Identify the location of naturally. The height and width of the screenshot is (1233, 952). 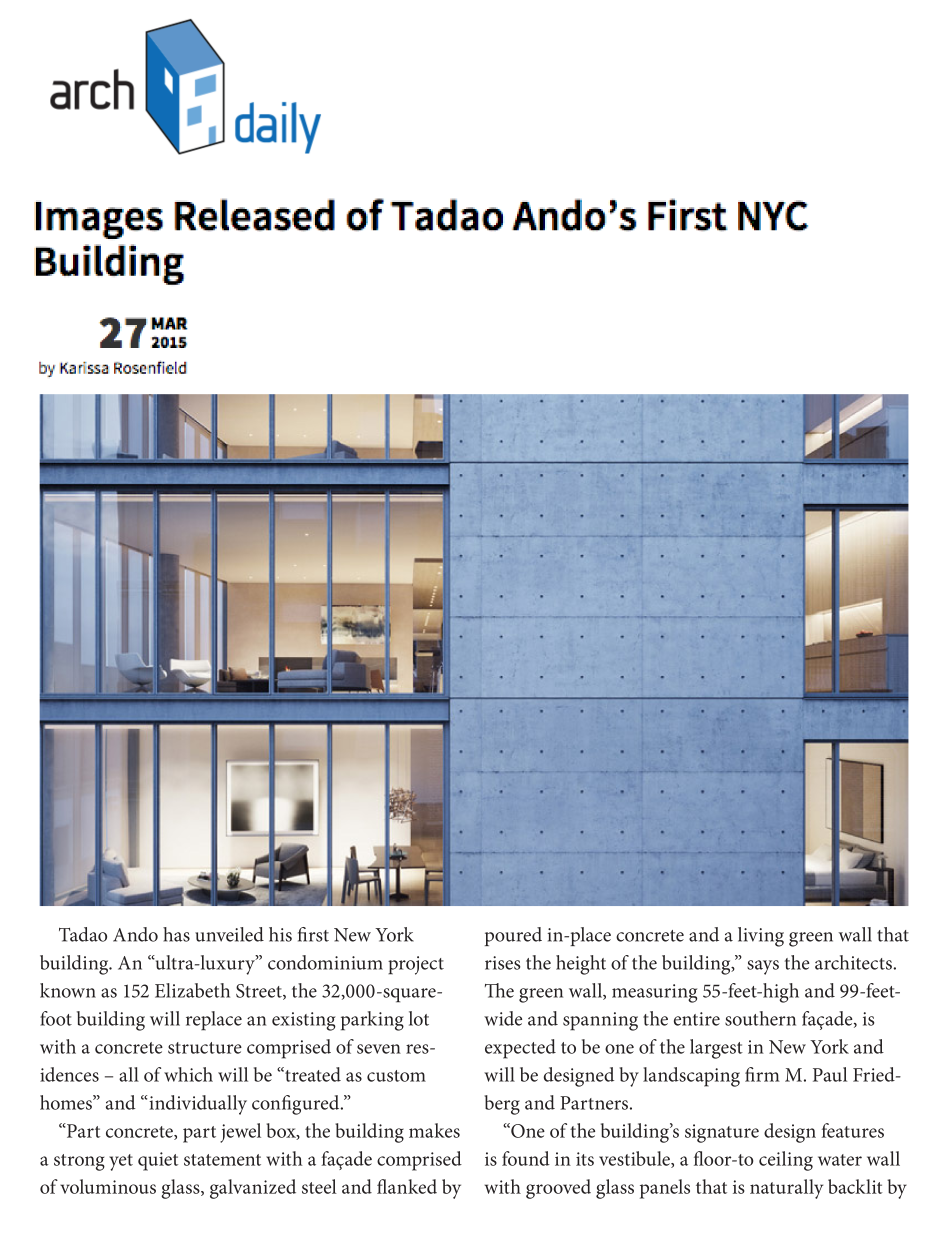
(786, 1189).
